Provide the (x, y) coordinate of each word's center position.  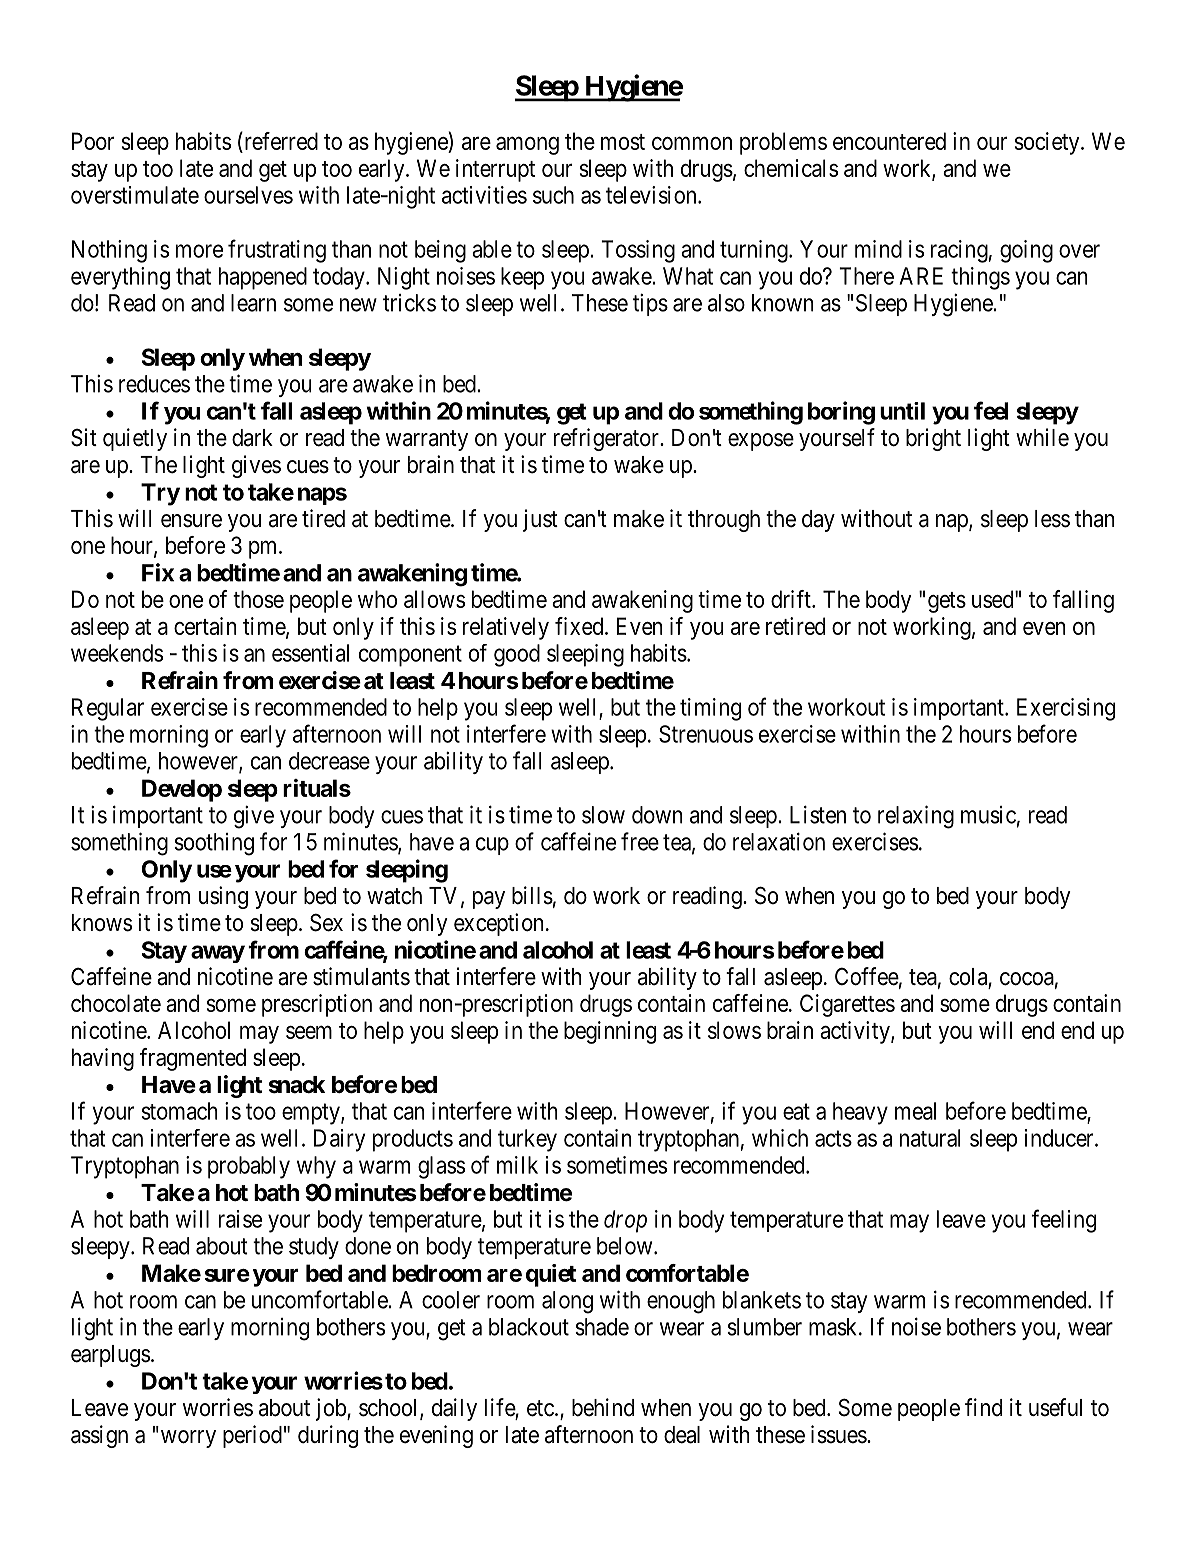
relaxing (916, 817)
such (553, 195)
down (657, 815)
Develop (182, 790)
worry (188, 1439)
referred (280, 141)
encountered (889, 141)
